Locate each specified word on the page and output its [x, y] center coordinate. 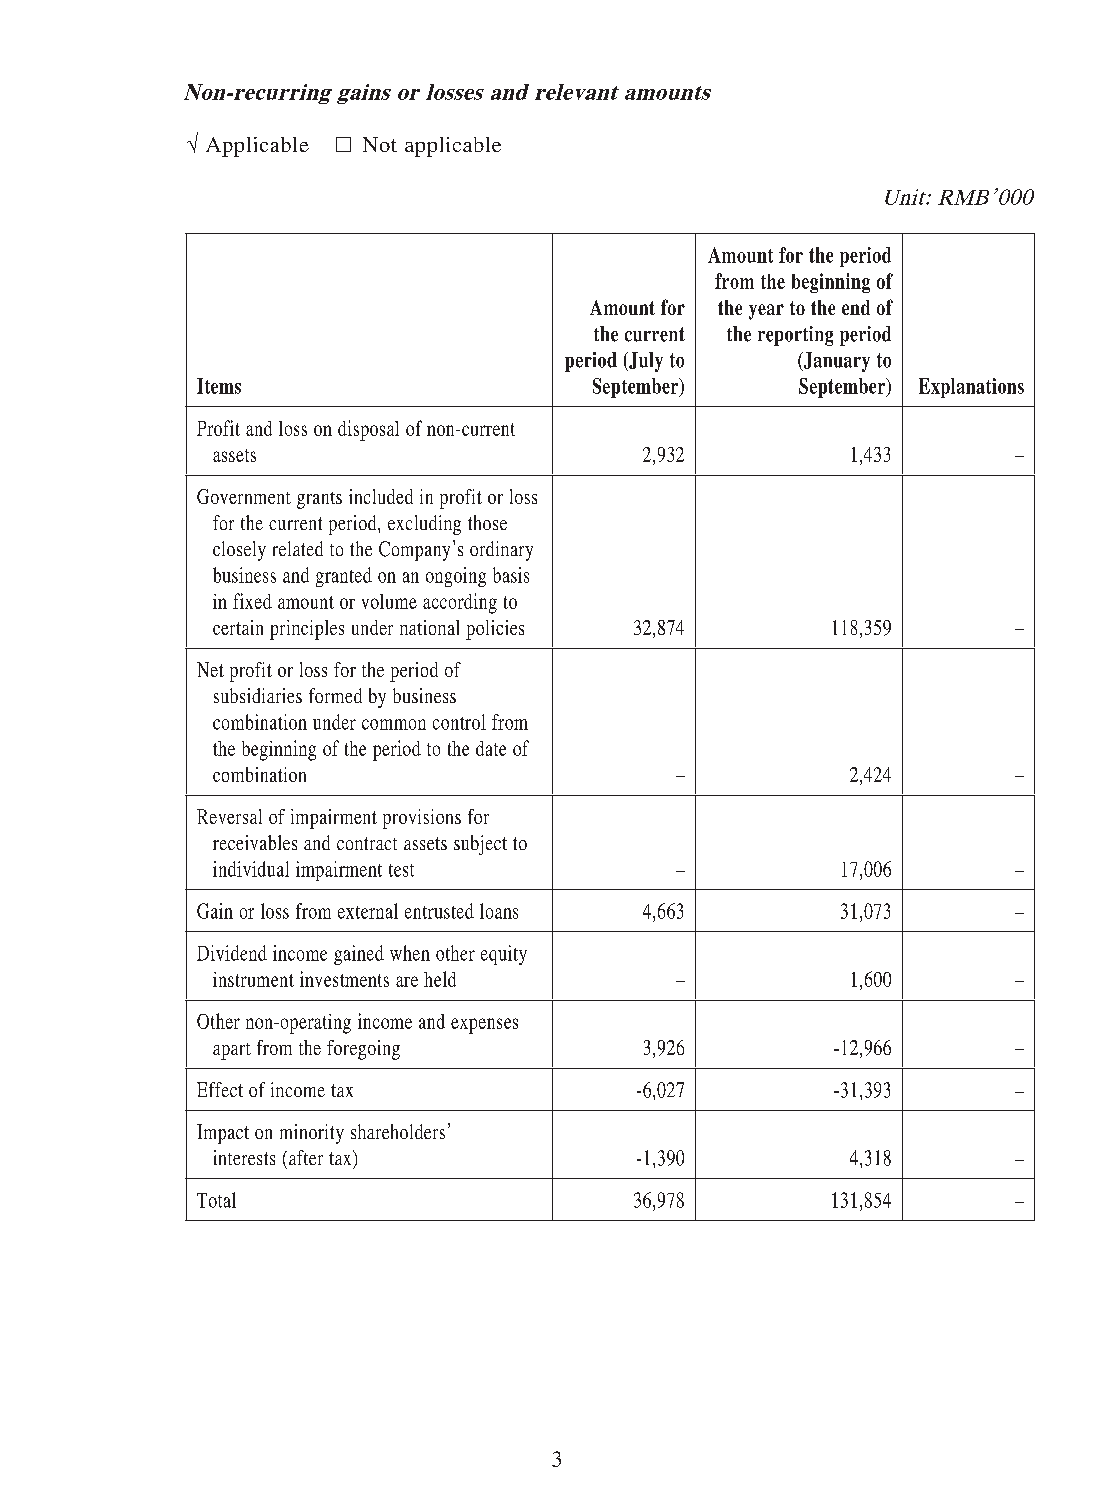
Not [380, 144]
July [645, 362]
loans [499, 911]
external [368, 911]
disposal [368, 430]
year [766, 312]
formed [335, 695]
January [835, 362]
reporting [795, 336]
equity [504, 955]
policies [495, 630]
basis [511, 575]
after [306, 1157]
